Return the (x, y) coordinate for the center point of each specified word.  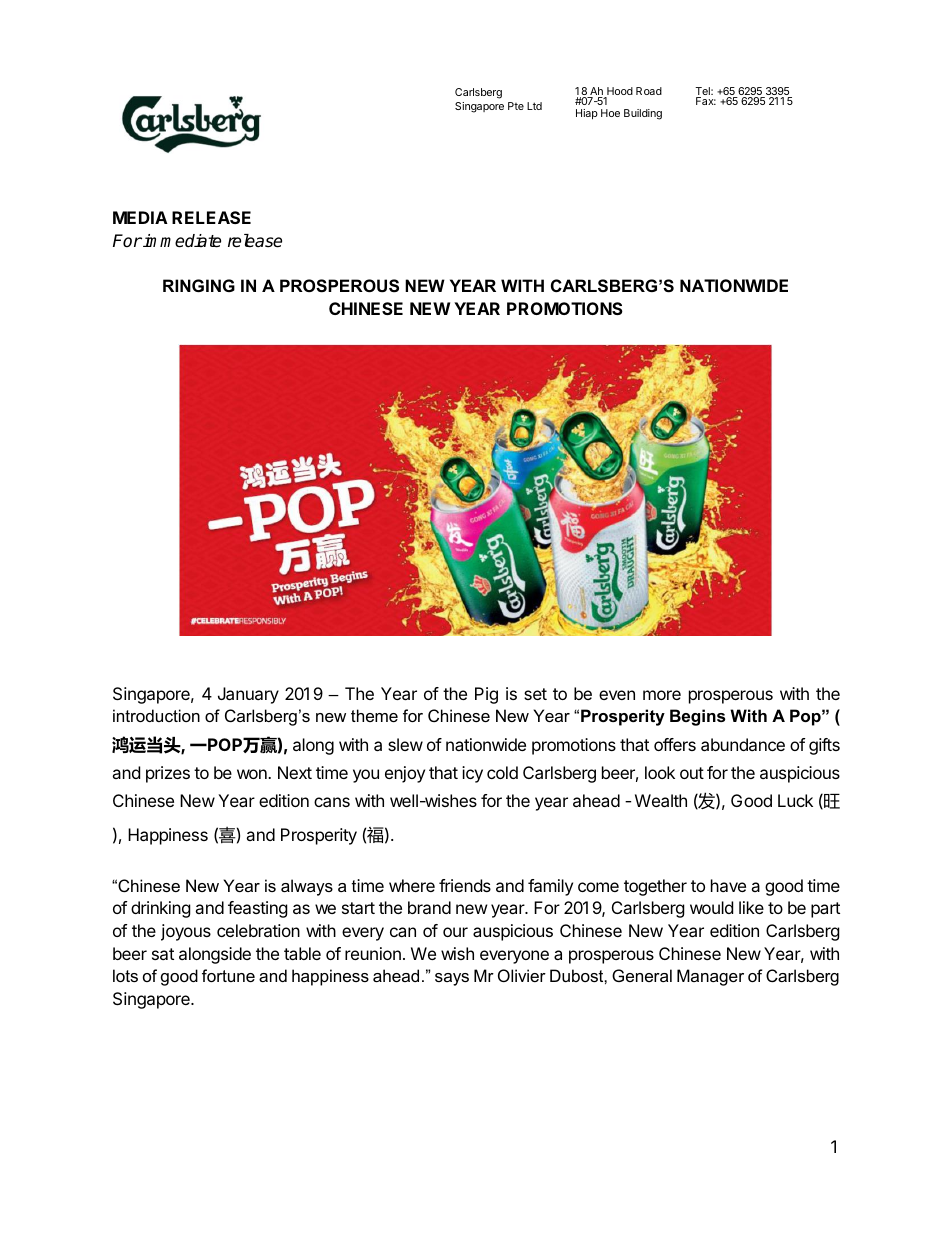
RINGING (199, 285)
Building (643, 114)
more (662, 695)
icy (472, 774)
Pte (516, 106)
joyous (186, 932)
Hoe (610, 113)
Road (649, 91)
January (248, 695)
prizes (168, 774)
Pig (486, 695)
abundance (743, 744)
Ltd (534, 106)
